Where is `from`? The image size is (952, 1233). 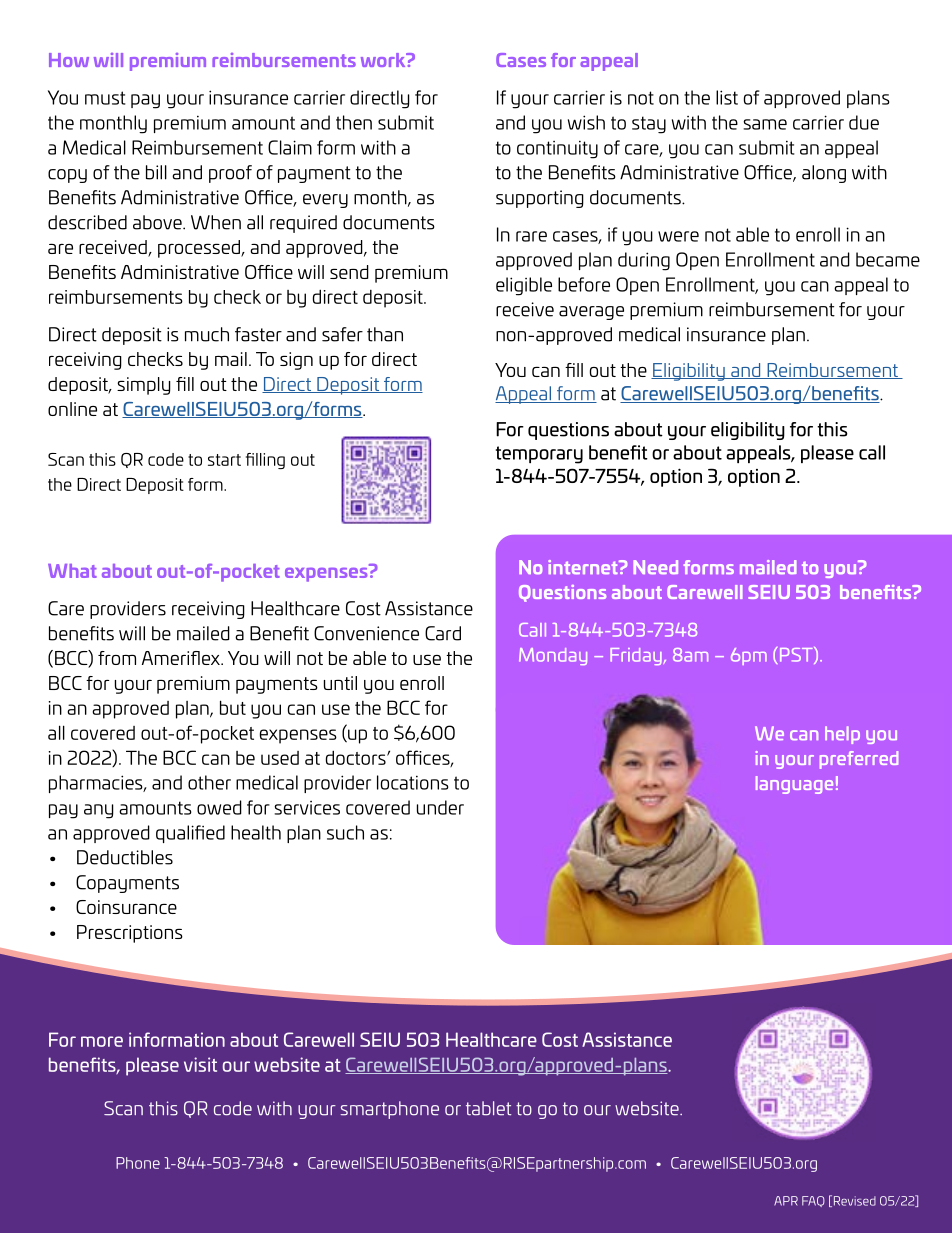
from is located at coordinates (117, 658).
